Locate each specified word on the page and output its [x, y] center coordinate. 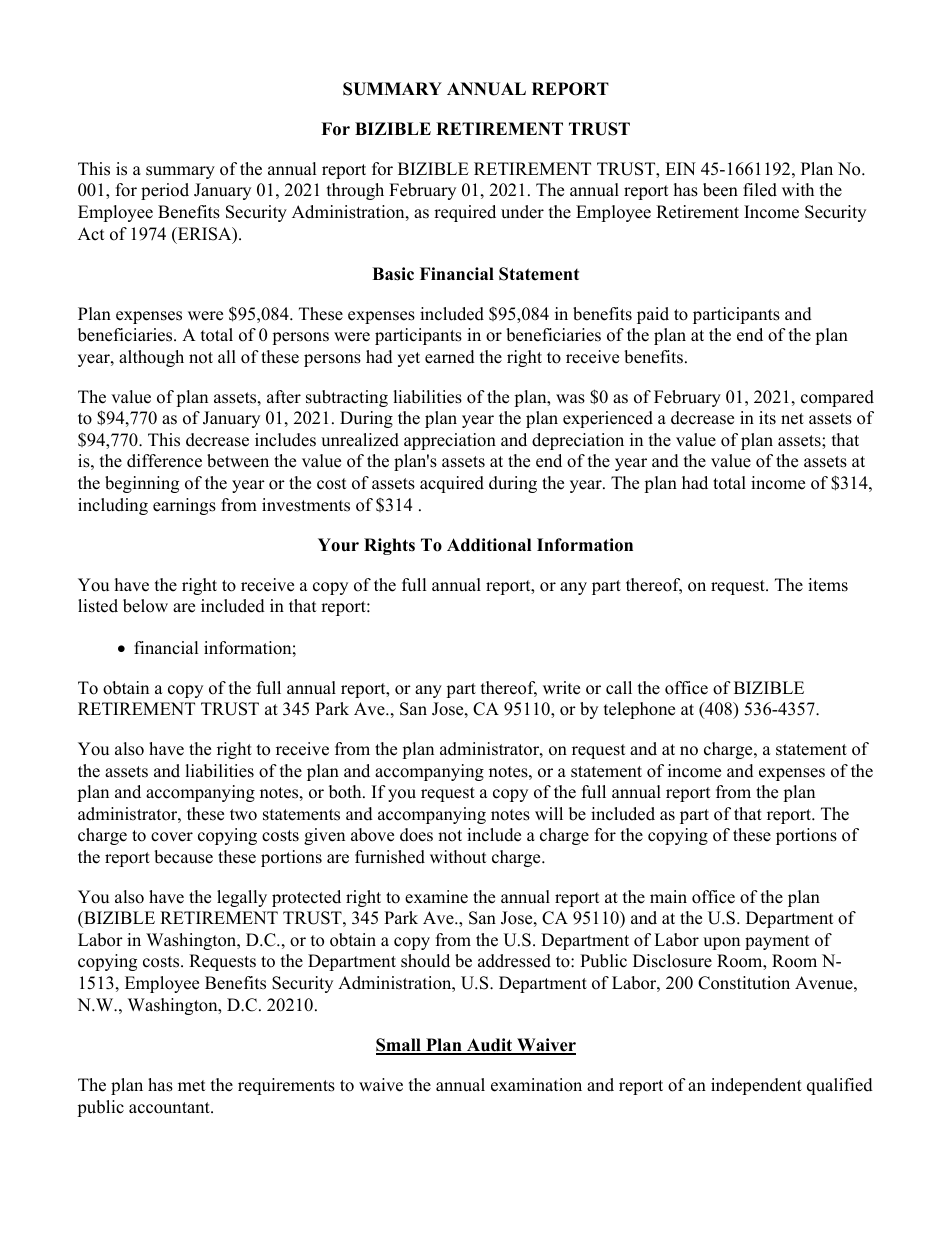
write [561, 688]
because [183, 857]
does [416, 835]
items [828, 585]
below [145, 606]
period [165, 191]
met [192, 1086]
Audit [489, 1046]
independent [756, 1086]
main [668, 896]
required [465, 213]
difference [164, 461]
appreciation [450, 441]
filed [760, 190]
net [792, 419]
